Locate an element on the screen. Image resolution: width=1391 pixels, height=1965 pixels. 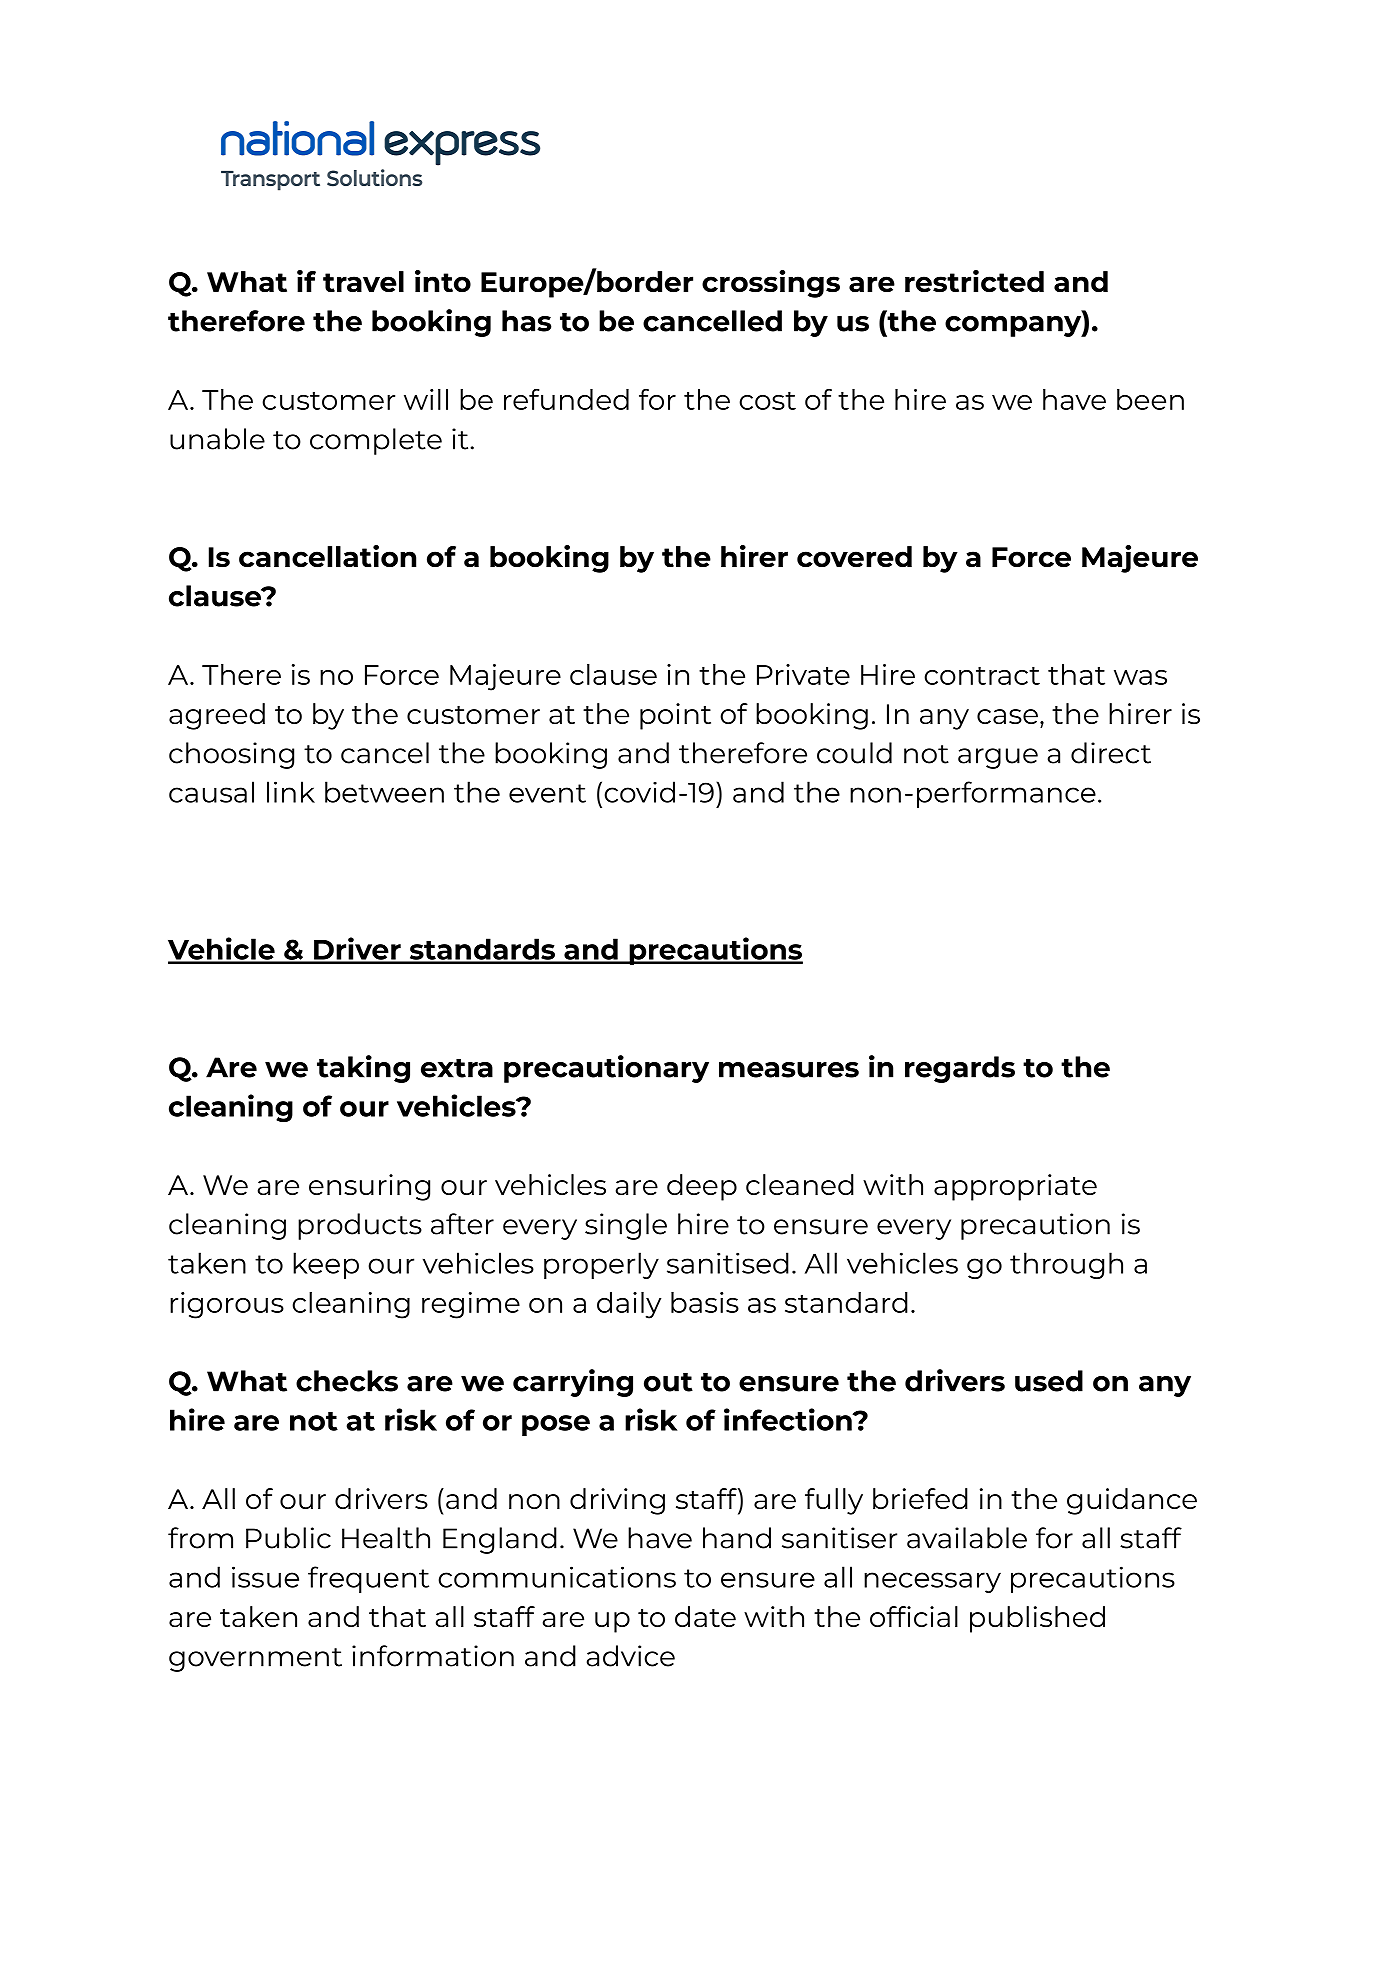
travel is located at coordinates (363, 282).
